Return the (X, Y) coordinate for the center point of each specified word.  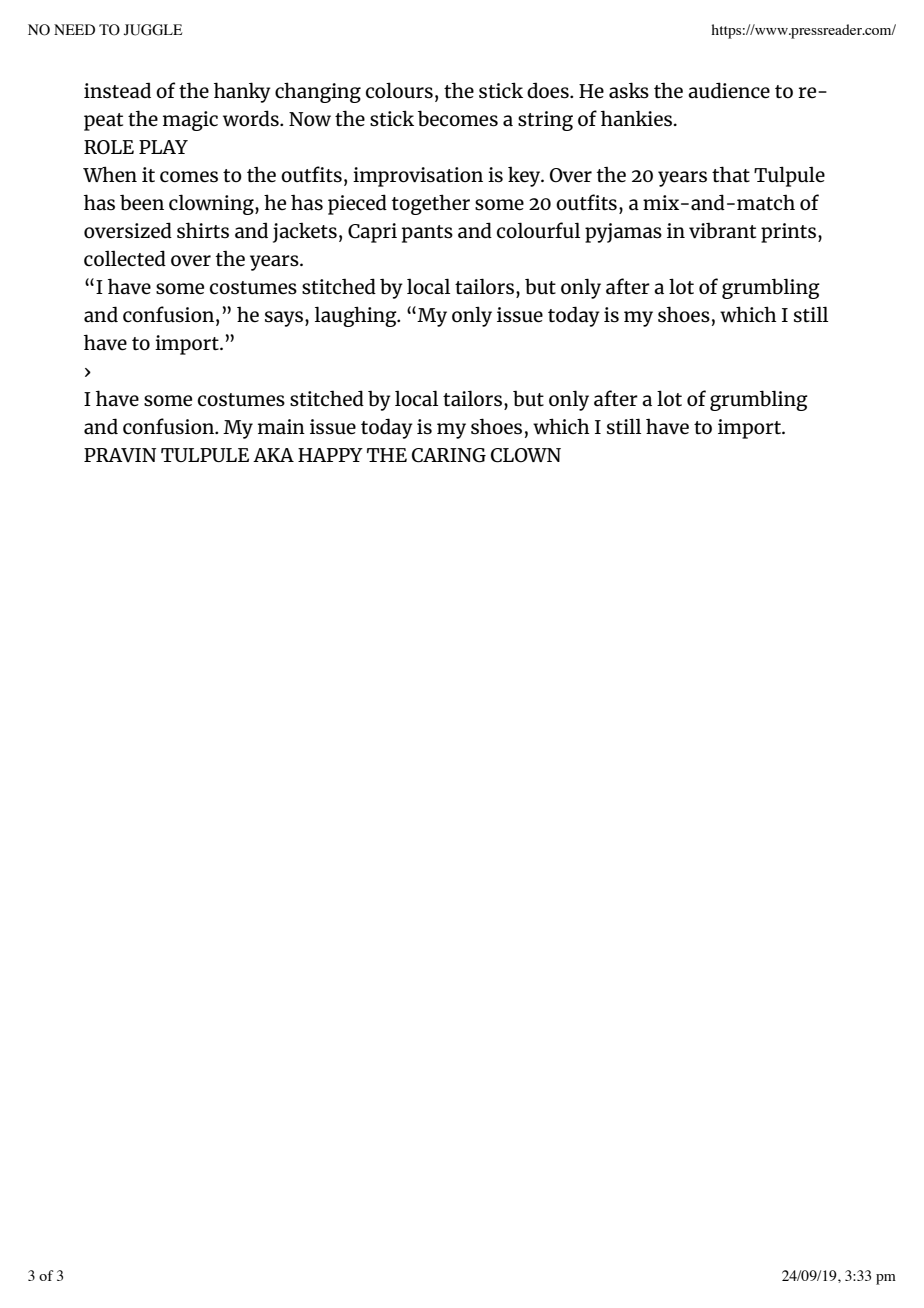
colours (399, 90)
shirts (203, 230)
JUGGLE (152, 30)
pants (427, 234)
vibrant (722, 230)
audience (729, 90)
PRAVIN (120, 455)
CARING (449, 455)
